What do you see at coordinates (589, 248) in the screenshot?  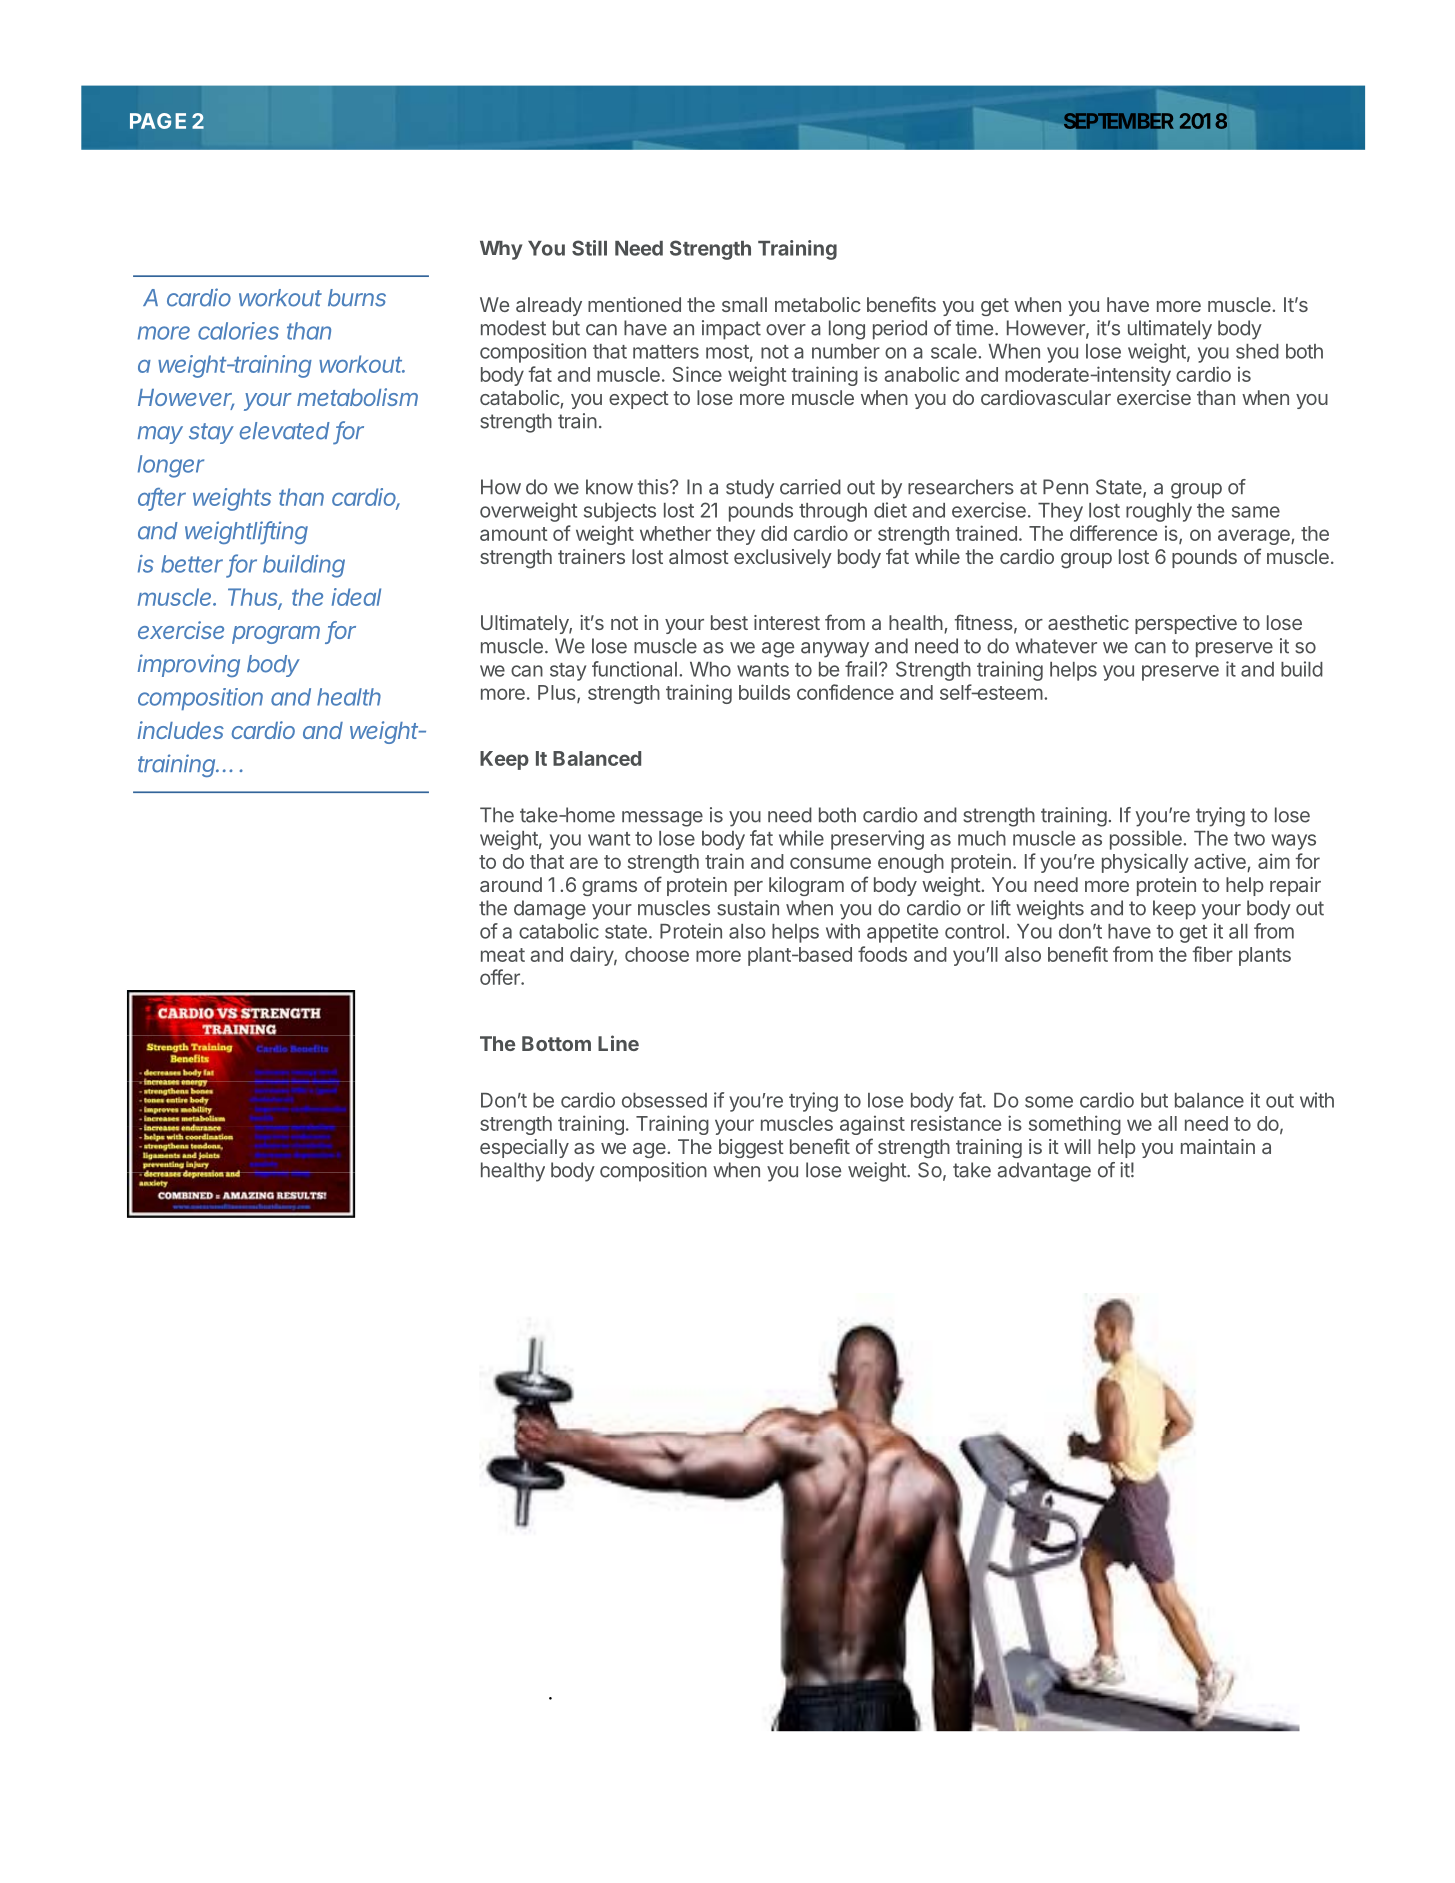 I see `Still` at bounding box center [589, 248].
